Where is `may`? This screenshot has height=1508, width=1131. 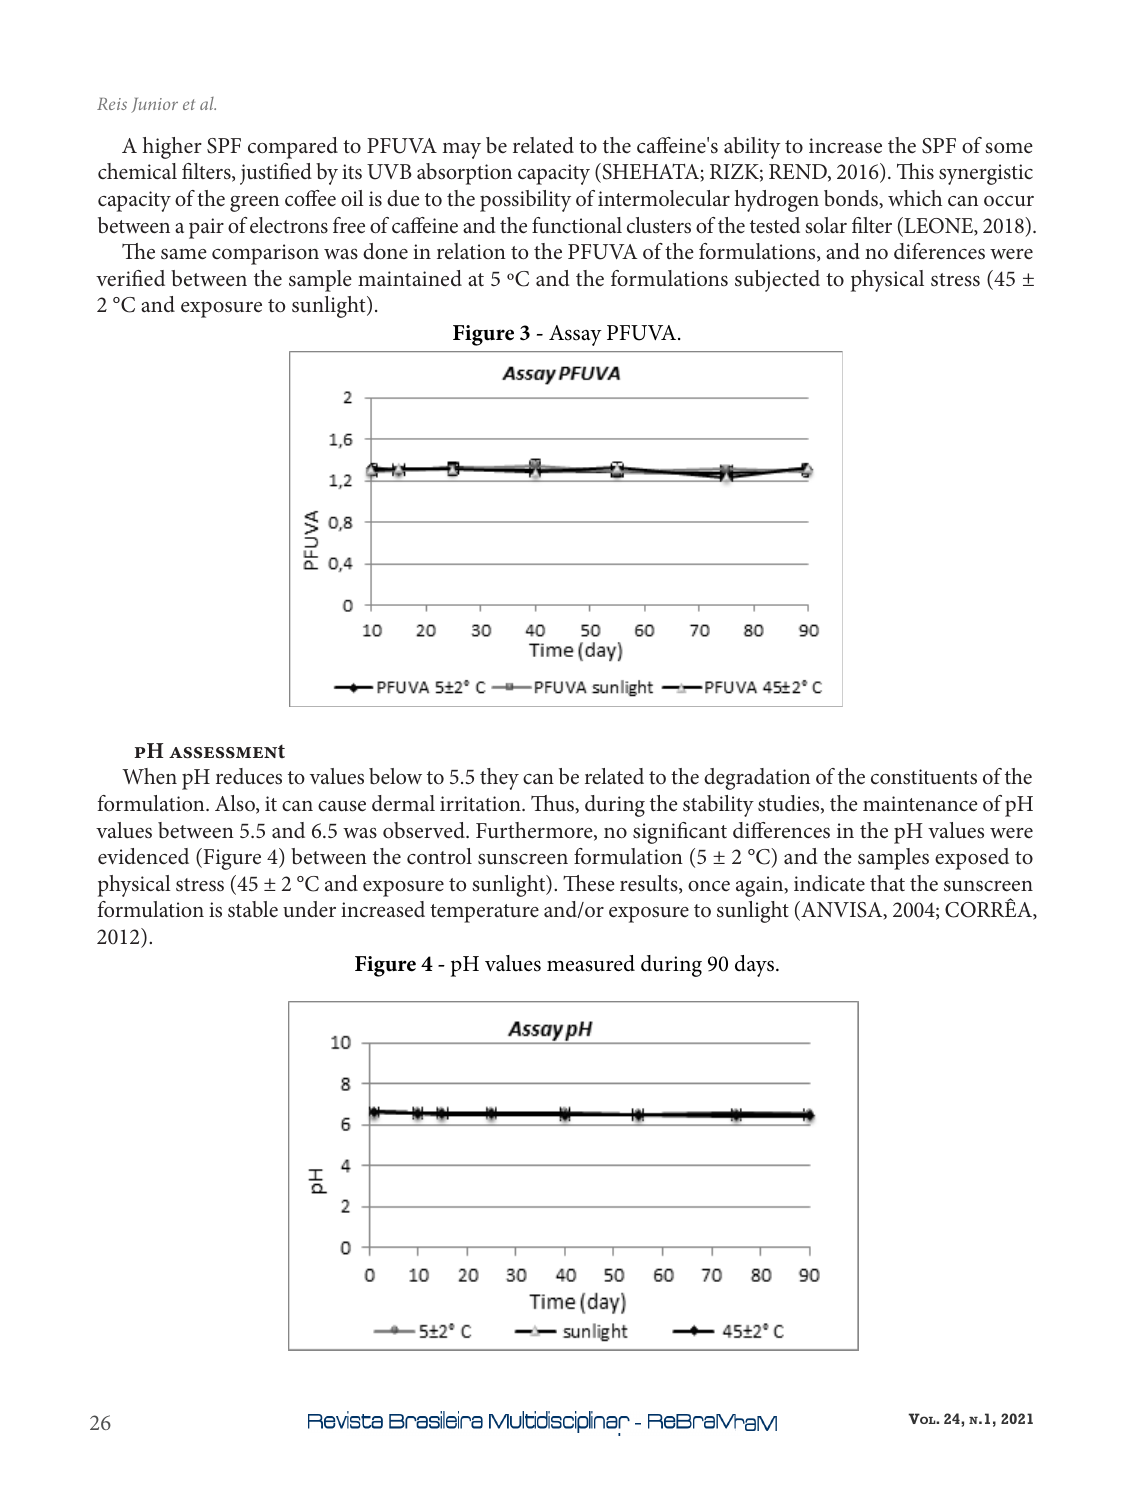 may is located at coordinates (461, 151).
